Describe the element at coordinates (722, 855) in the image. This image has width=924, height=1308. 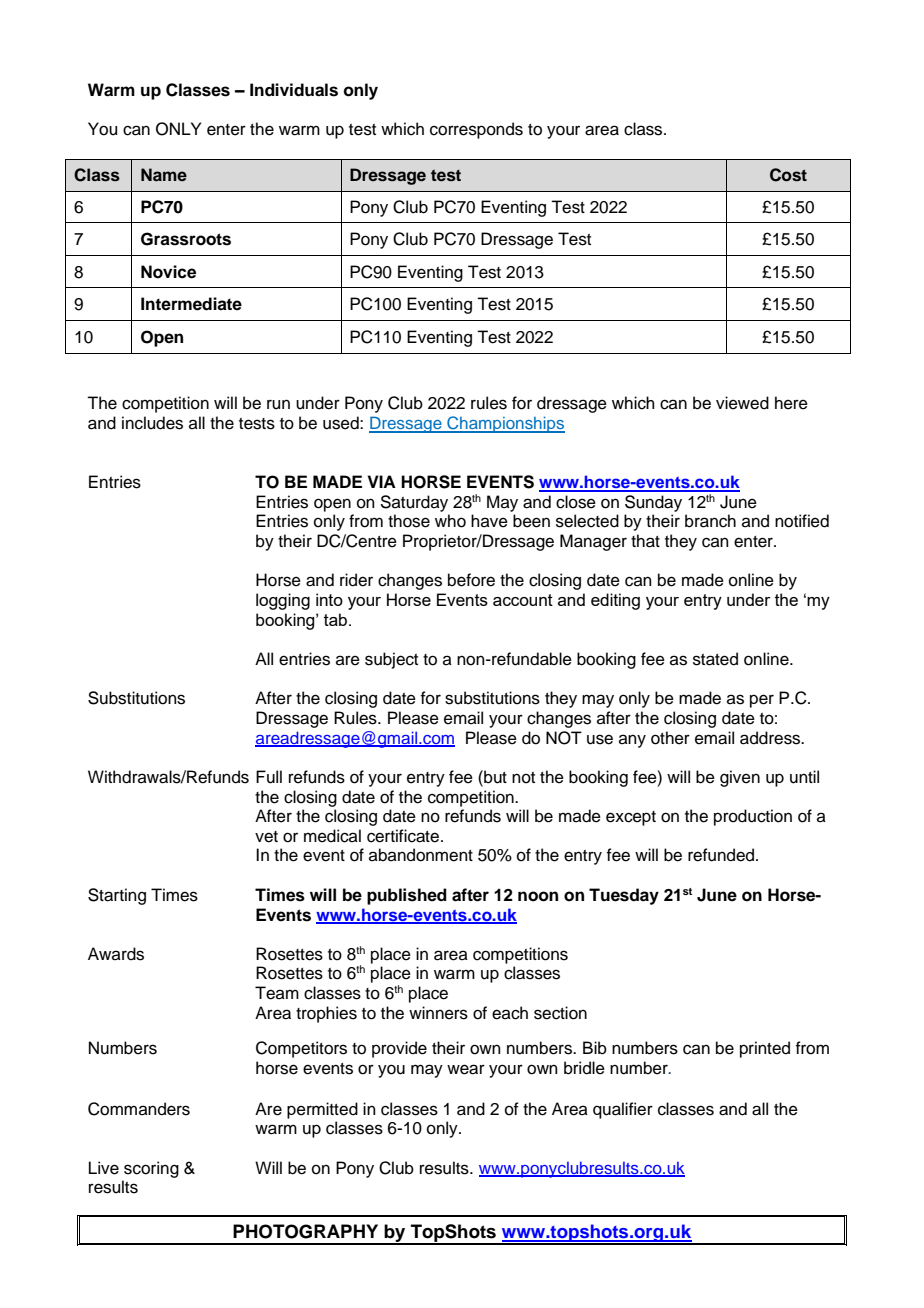
I see `refunded` at that location.
